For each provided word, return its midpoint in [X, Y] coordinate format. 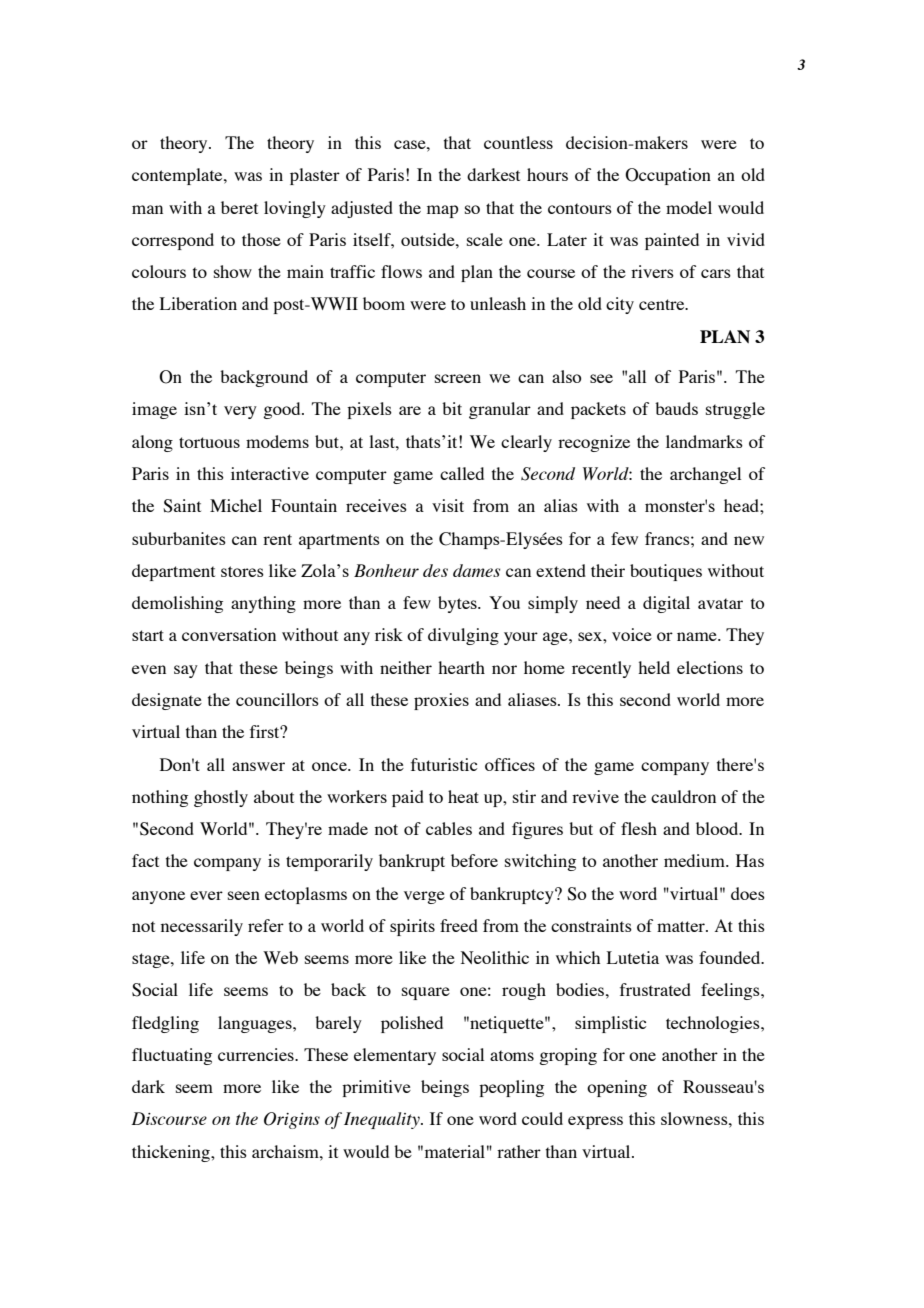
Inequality [383, 1120]
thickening [172, 1153]
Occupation [668, 176]
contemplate [178, 176]
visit [448, 505]
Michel [236, 505]
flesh [639, 828]
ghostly [221, 798]
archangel [705, 475]
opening [617, 1088]
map [442, 211]
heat [463, 796]
